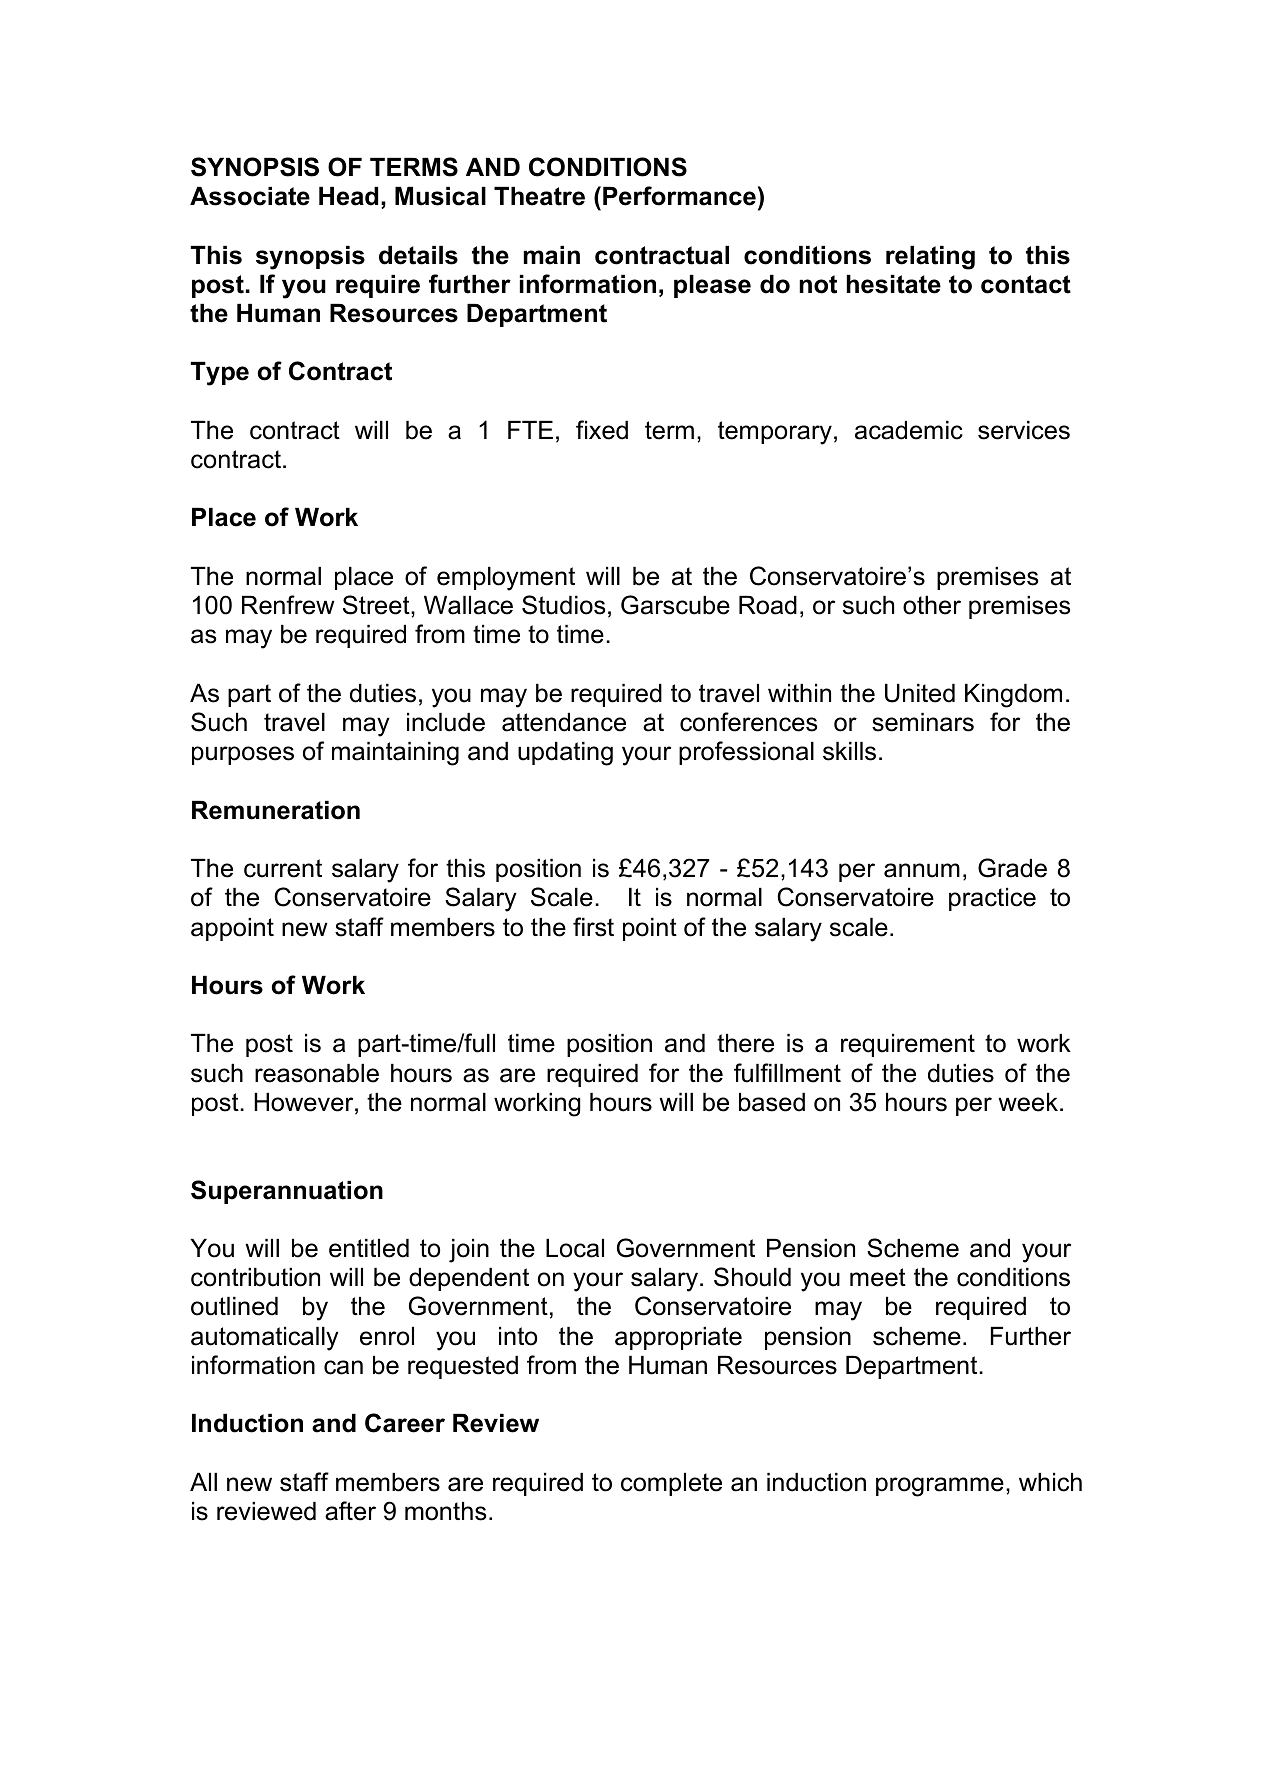 The height and width of the screenshot is (1783, 1261). I want to click on complete, so click(671, 1484).
